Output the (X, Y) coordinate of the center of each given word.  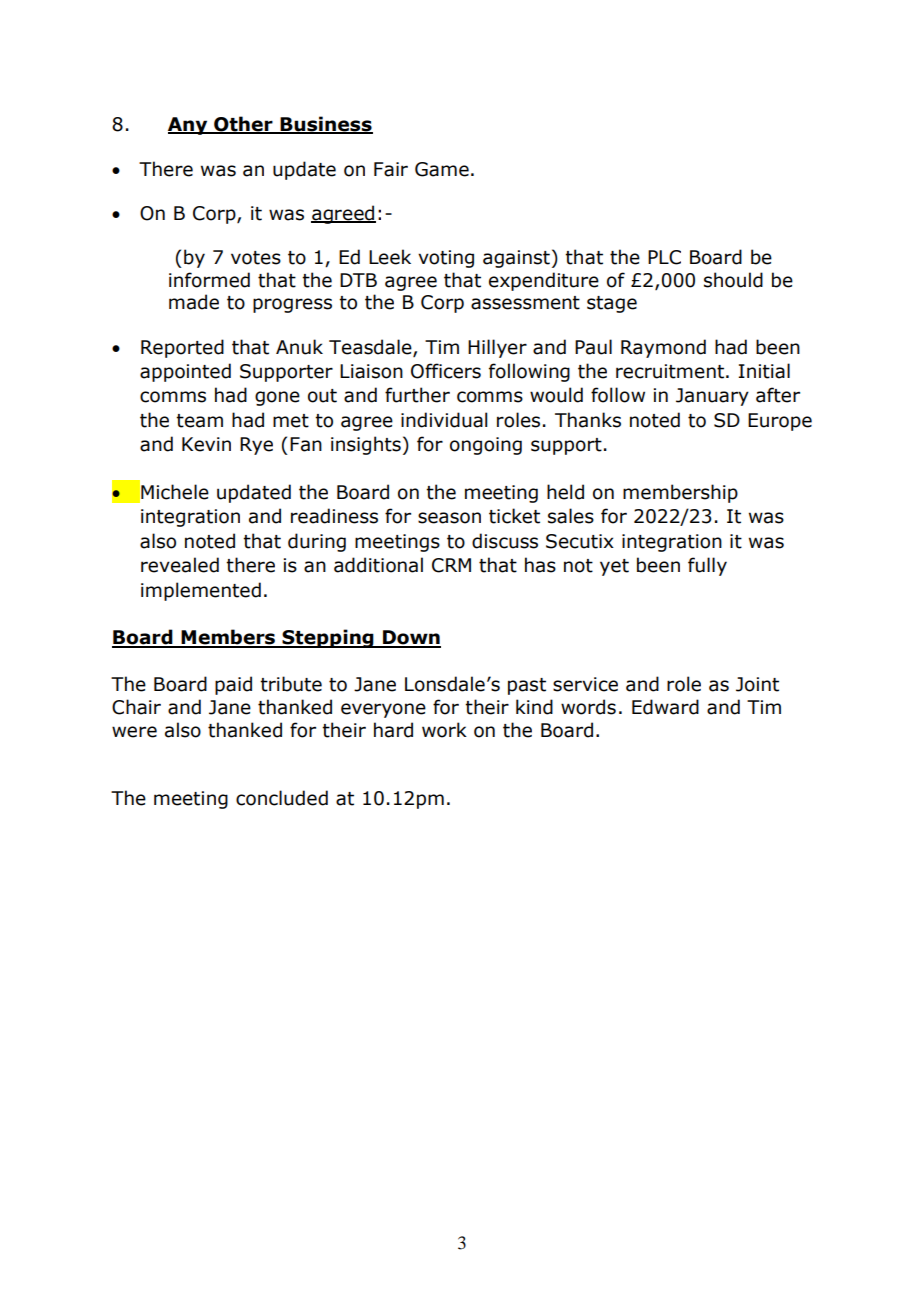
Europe (780, 422)
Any (189, 126)
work (444, 730)
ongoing (486, 446)
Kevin (206, 444)
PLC (664, 257)
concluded (282, 798)
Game (442, 169)
